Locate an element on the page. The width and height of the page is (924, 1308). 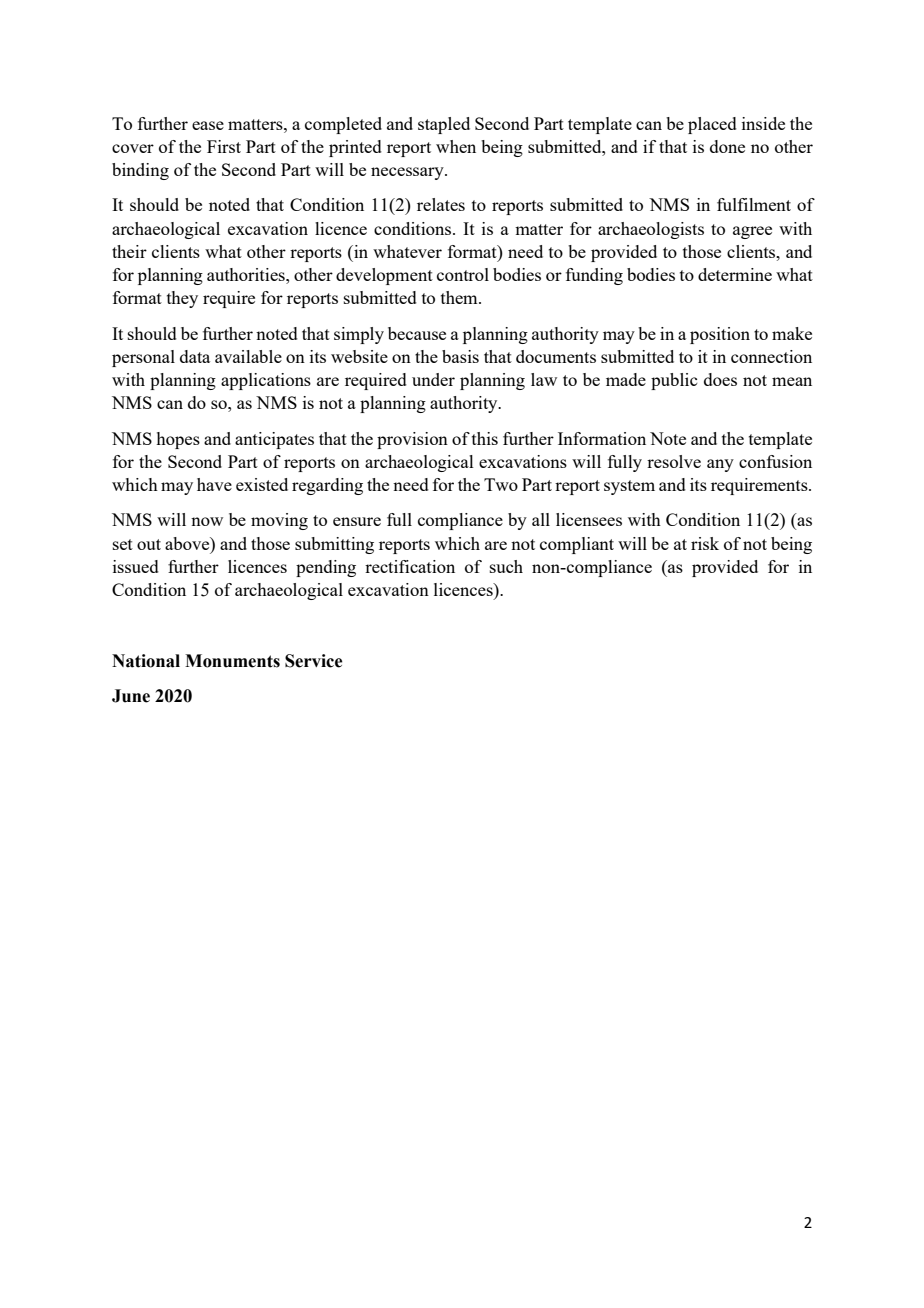
Monuments is located at coordinates (232, 661).
